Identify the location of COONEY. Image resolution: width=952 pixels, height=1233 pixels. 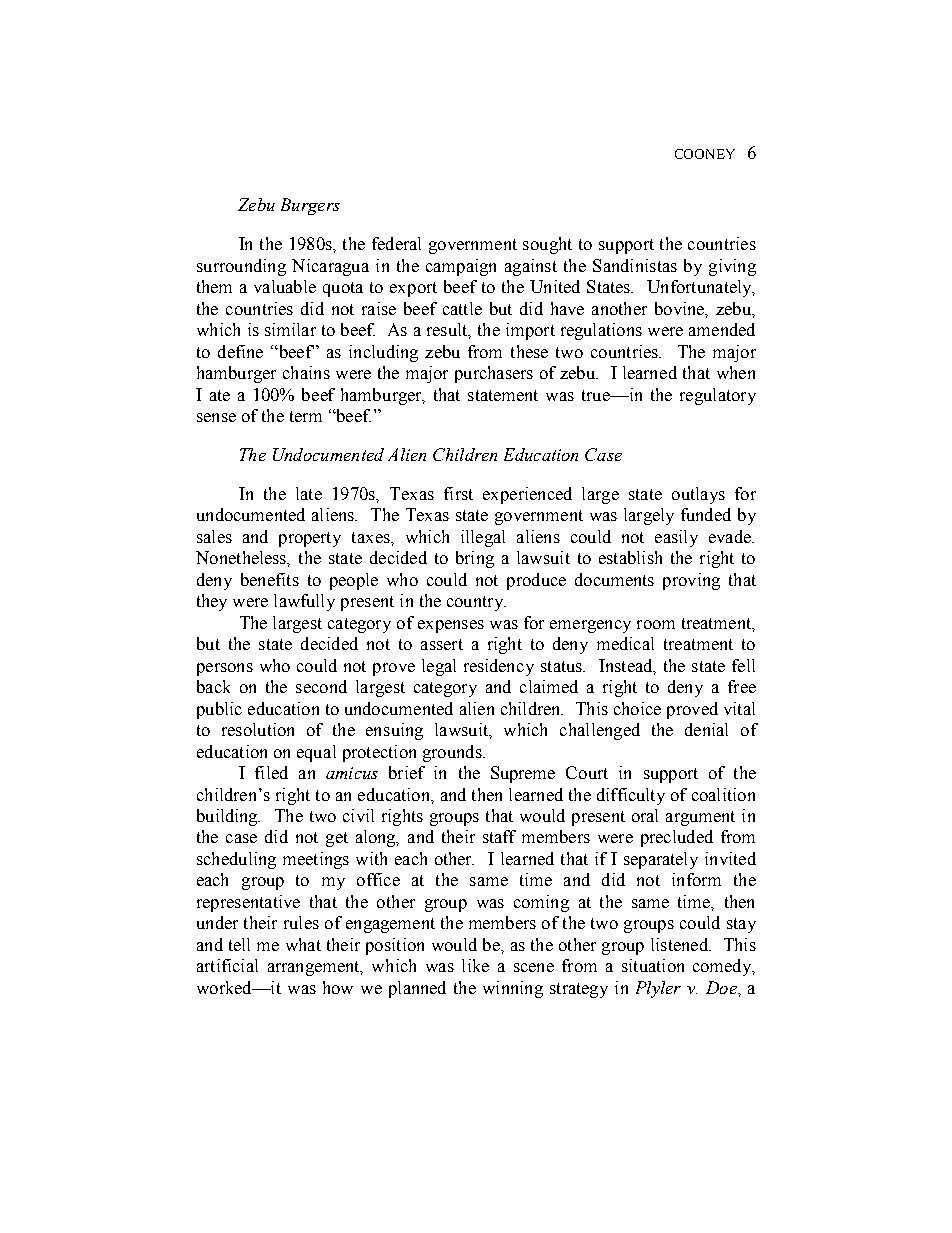
(705, 154).
